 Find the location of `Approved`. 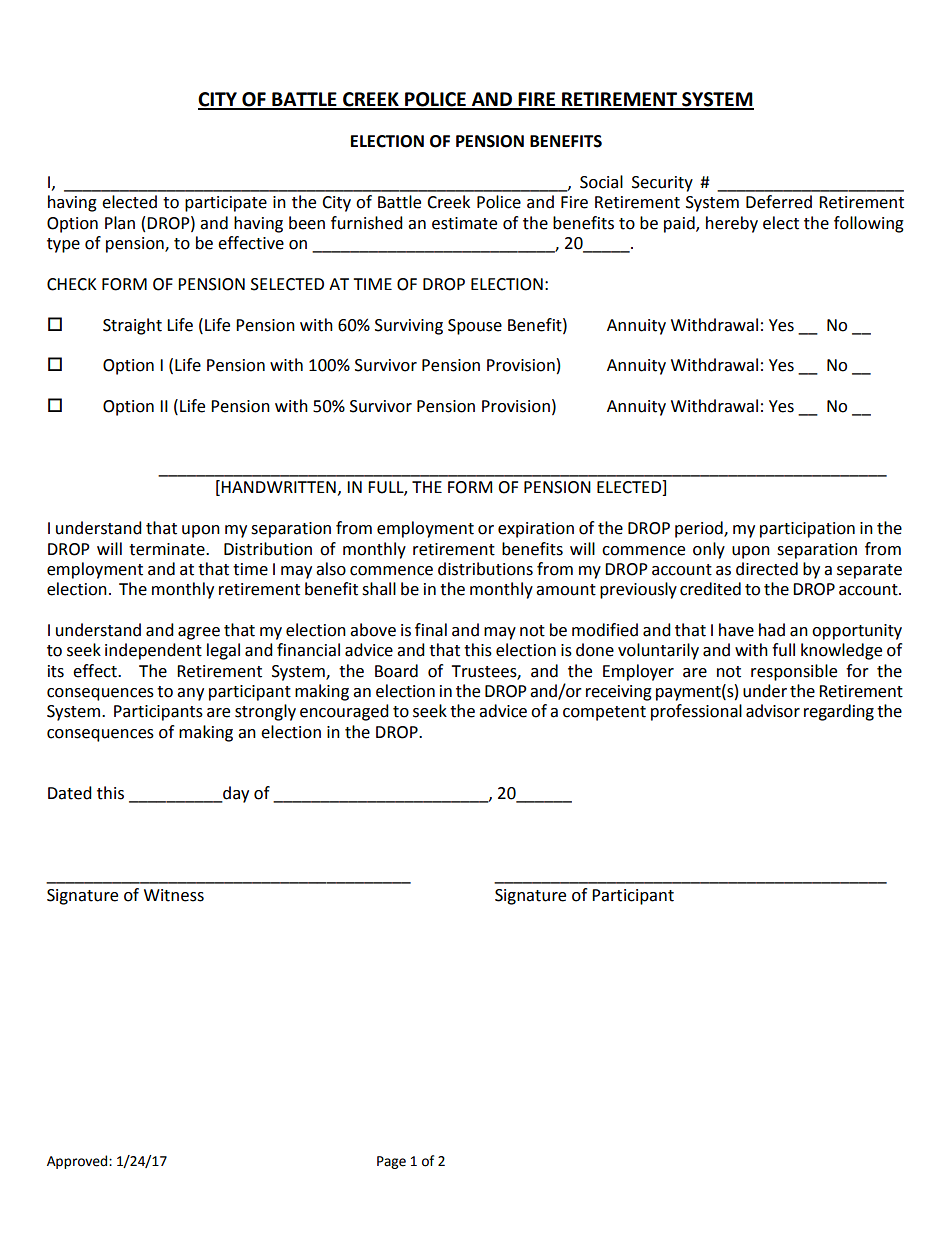

Approved is located at coordinates (78, 1162).
